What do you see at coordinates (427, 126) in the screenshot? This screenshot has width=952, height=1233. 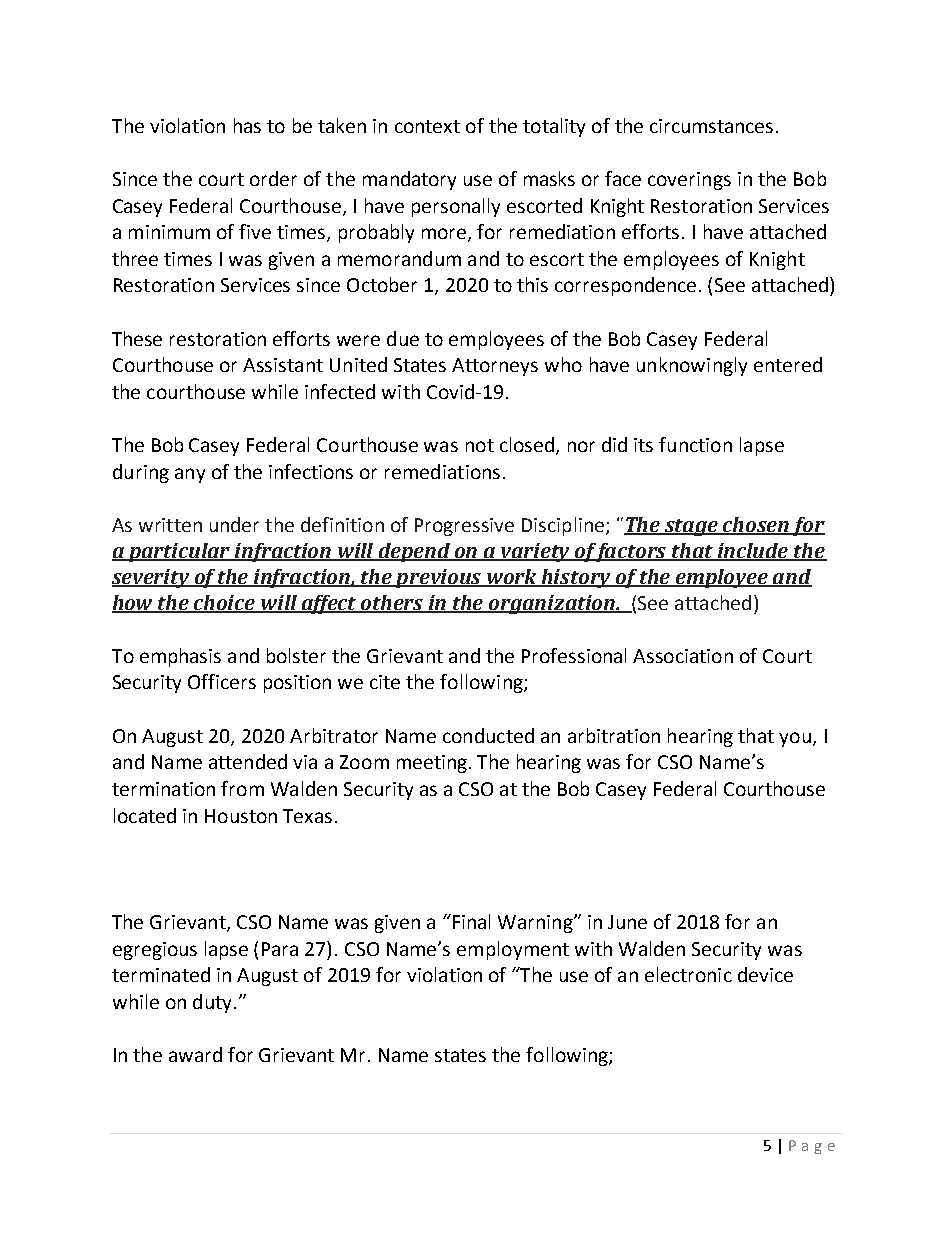 I see `context` at bounding box center [427, 126].
